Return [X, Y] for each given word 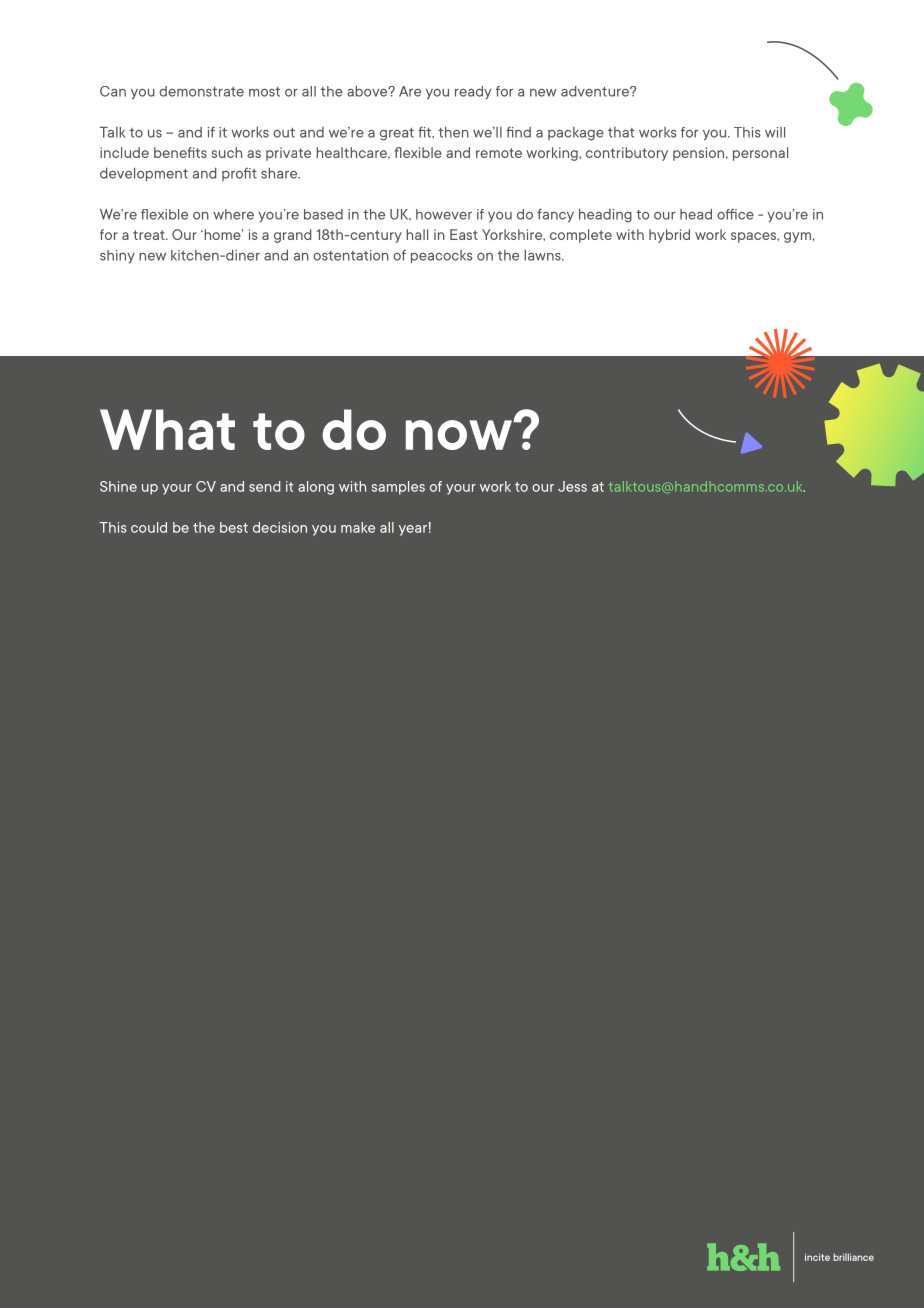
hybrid [669, 236]
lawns [543, 255]
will [775, 132]
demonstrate [201, 91]
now [460, 435]
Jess [572, 486]
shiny [117, 256]
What [167, 429]
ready [473, 92]
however [444, 214]
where [233, 214]
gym [797, 237]
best [234, 527]
